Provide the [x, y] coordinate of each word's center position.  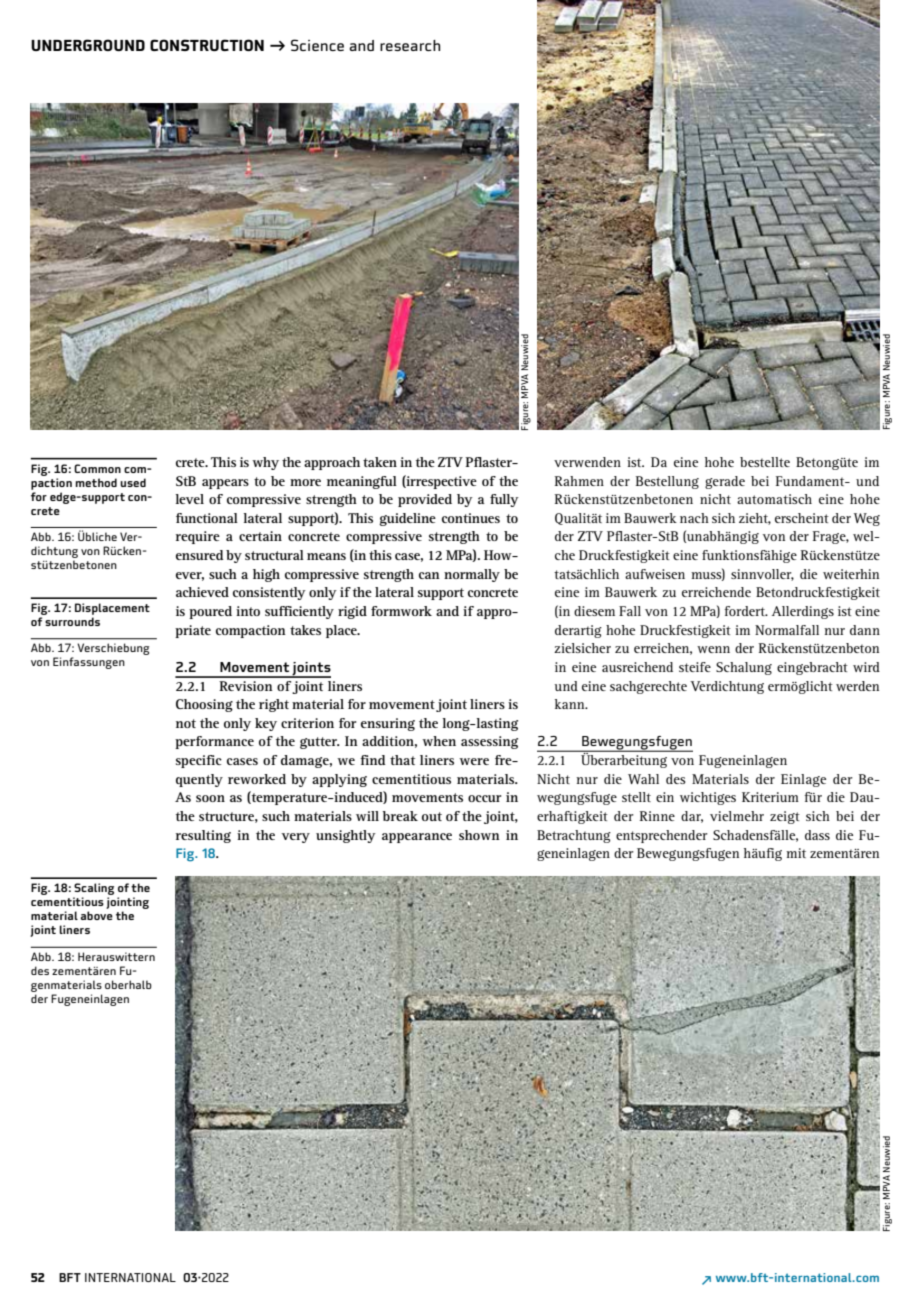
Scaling [93, 890]
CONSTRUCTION [207, 45]
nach [694, 518]
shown [479, 835]
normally [472, 575]
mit [796, 853]
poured [210, 612]
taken [380, 462]
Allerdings [803, 612]
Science [317, 45]
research [410, 45]
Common [97, 468]
